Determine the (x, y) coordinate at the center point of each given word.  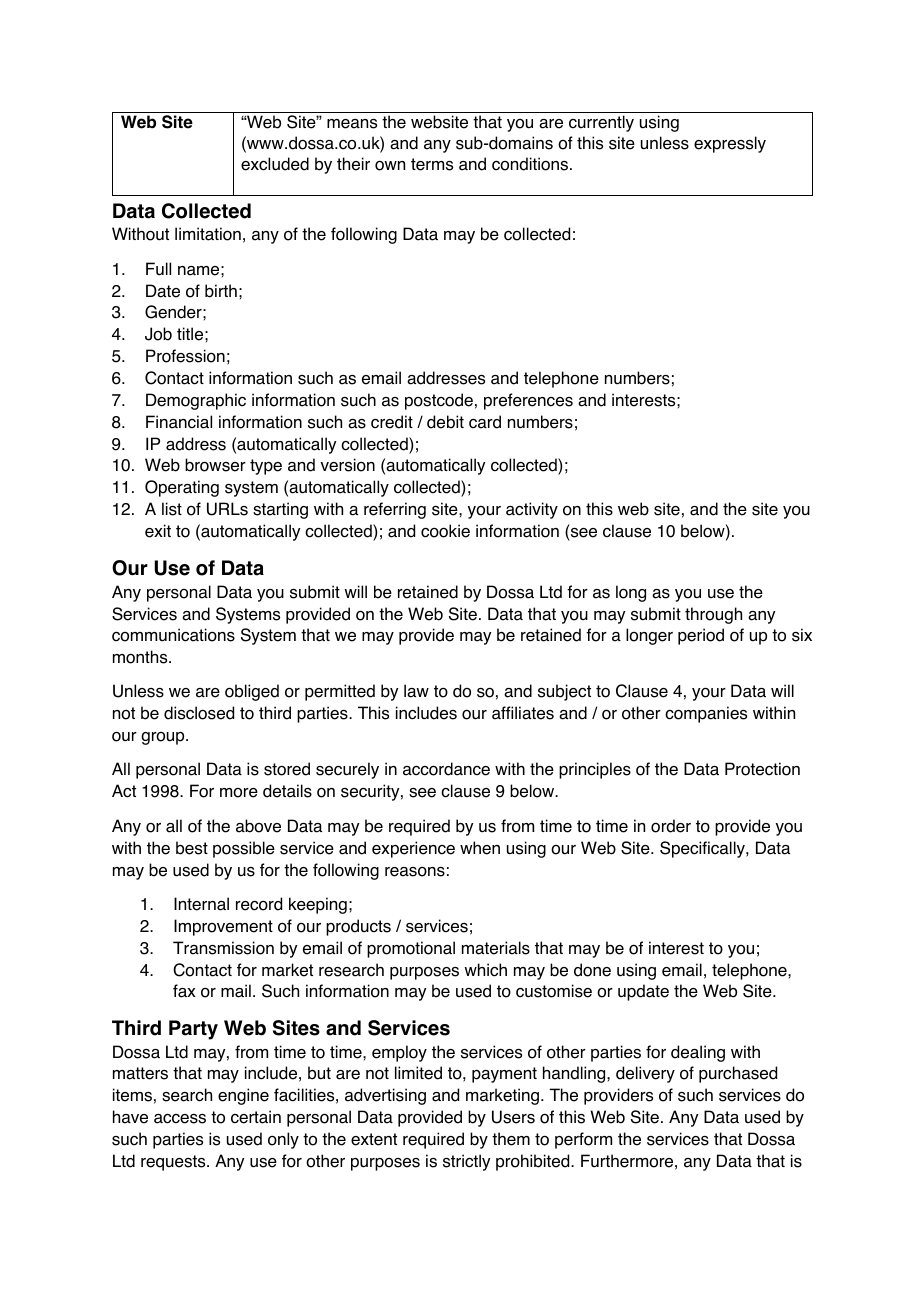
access (180, 1119)
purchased (738, 1074)
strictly (466, 1162)
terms (432, 164)
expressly (730, 144)
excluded (275, 164)
